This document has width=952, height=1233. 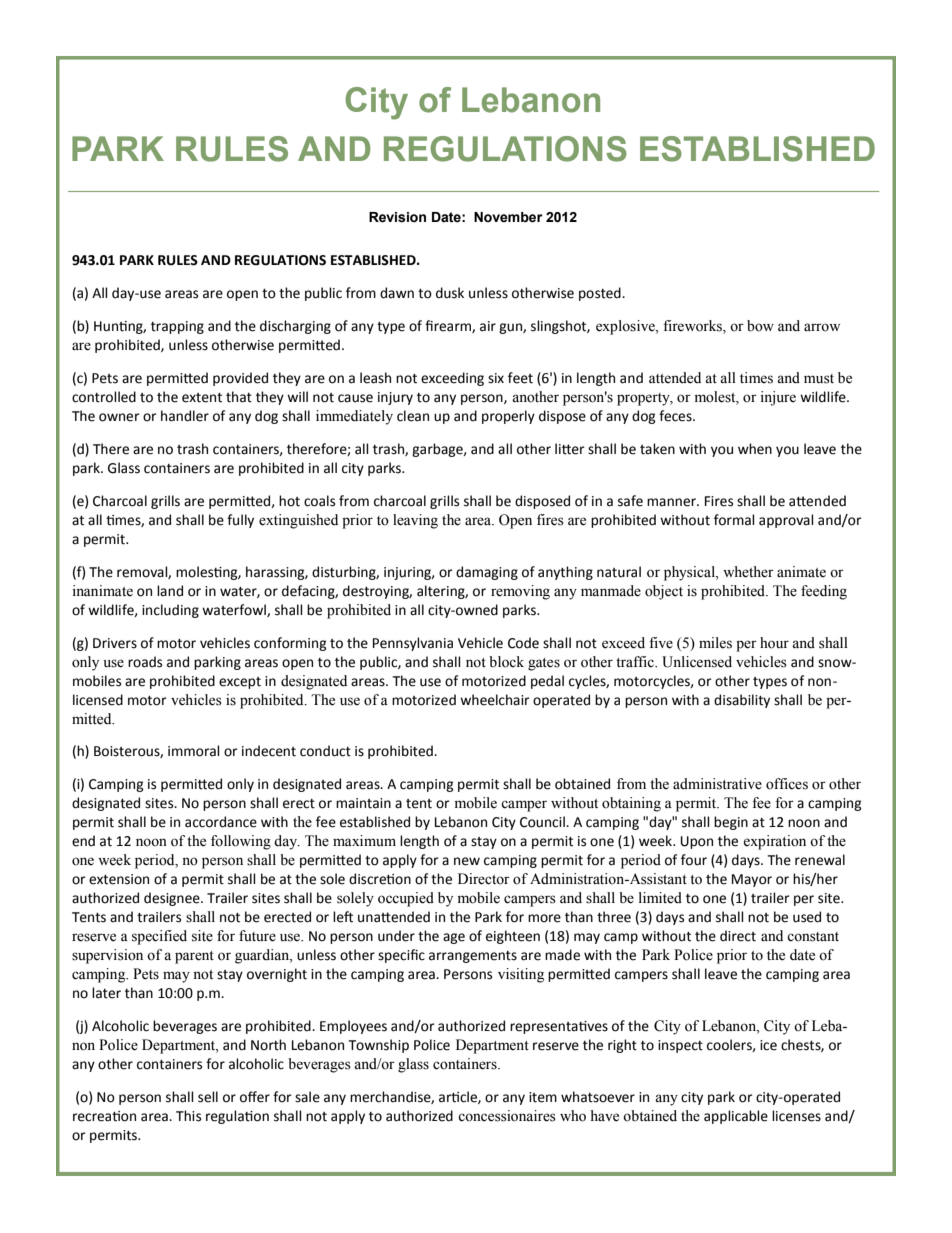 What do you see at coordinates (760, 326) in the document?
I see `bow` at bounding box center [760, 326].
